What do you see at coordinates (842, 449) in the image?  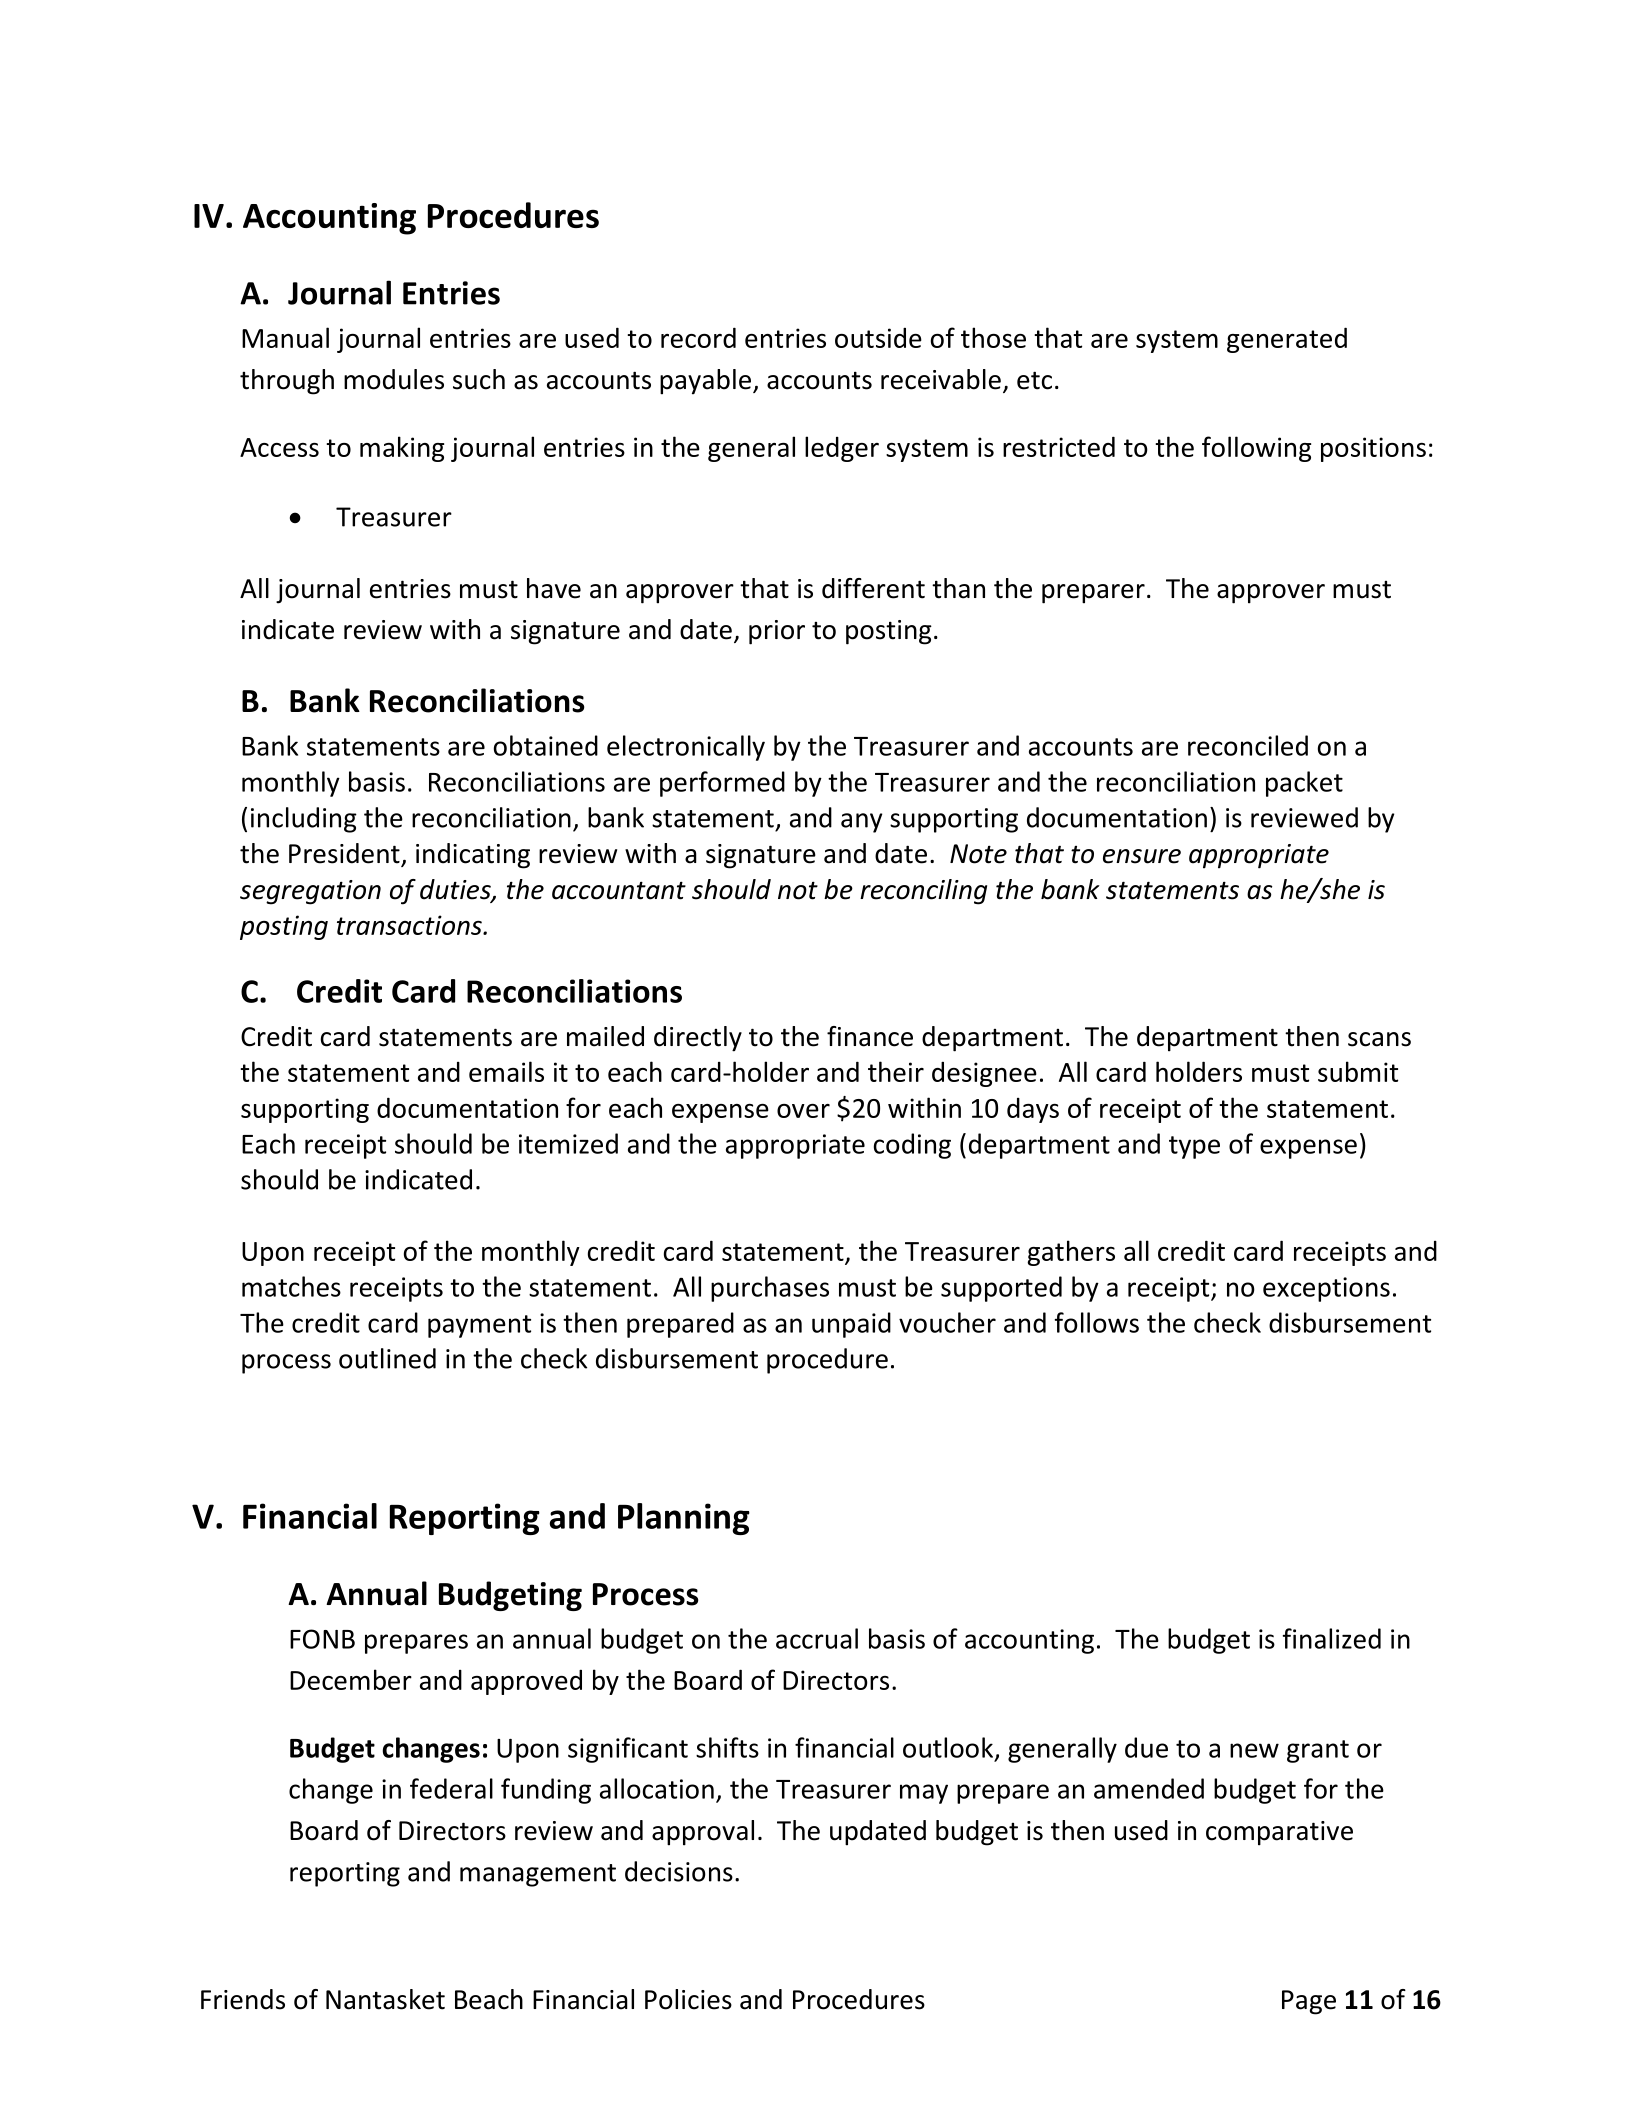 I see `ledger` at bounding box center [842, 449].
